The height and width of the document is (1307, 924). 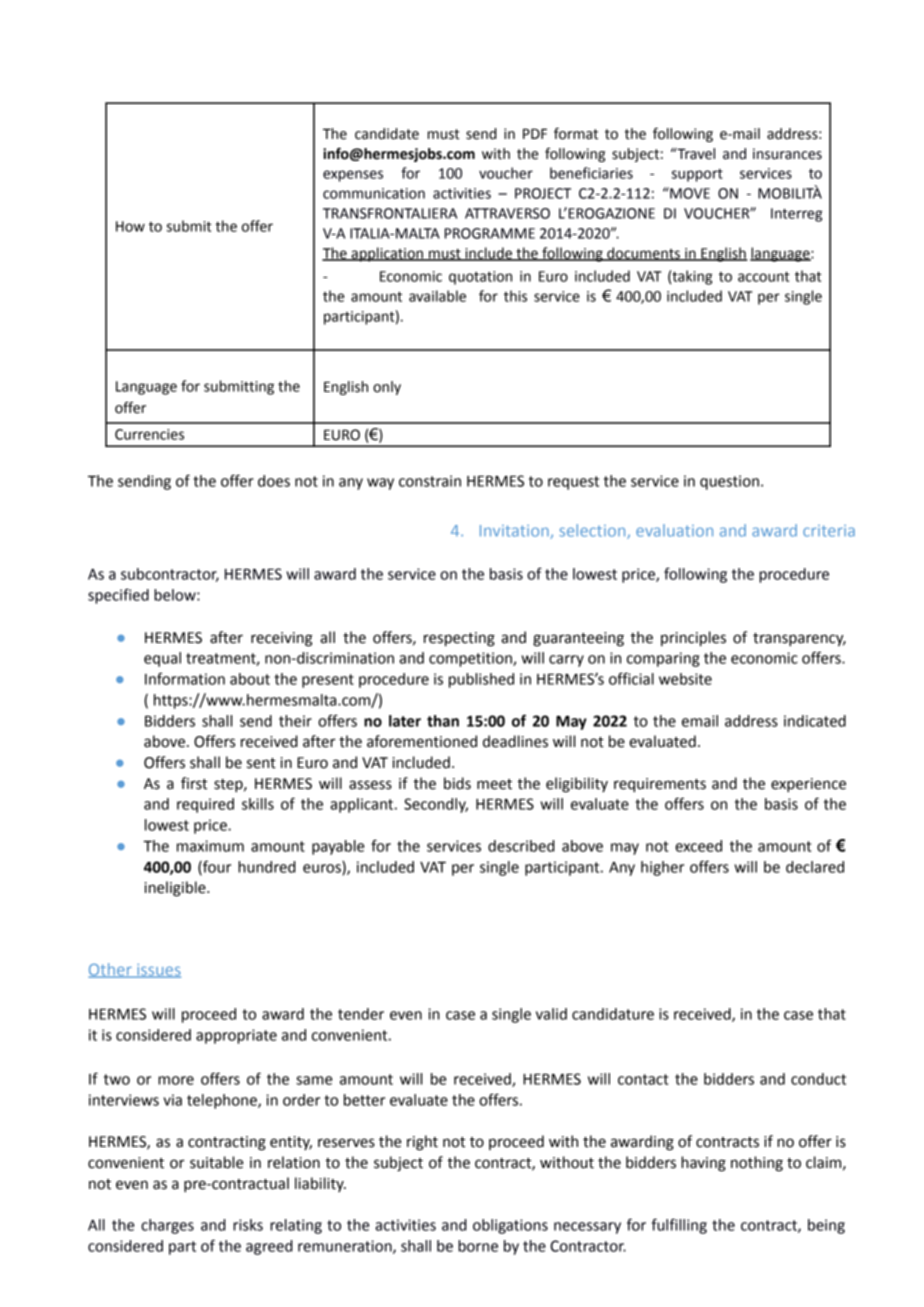 What do you see at coordinates (158, 971) in the document?
I see `issues` at bounding box center [158, 971].
